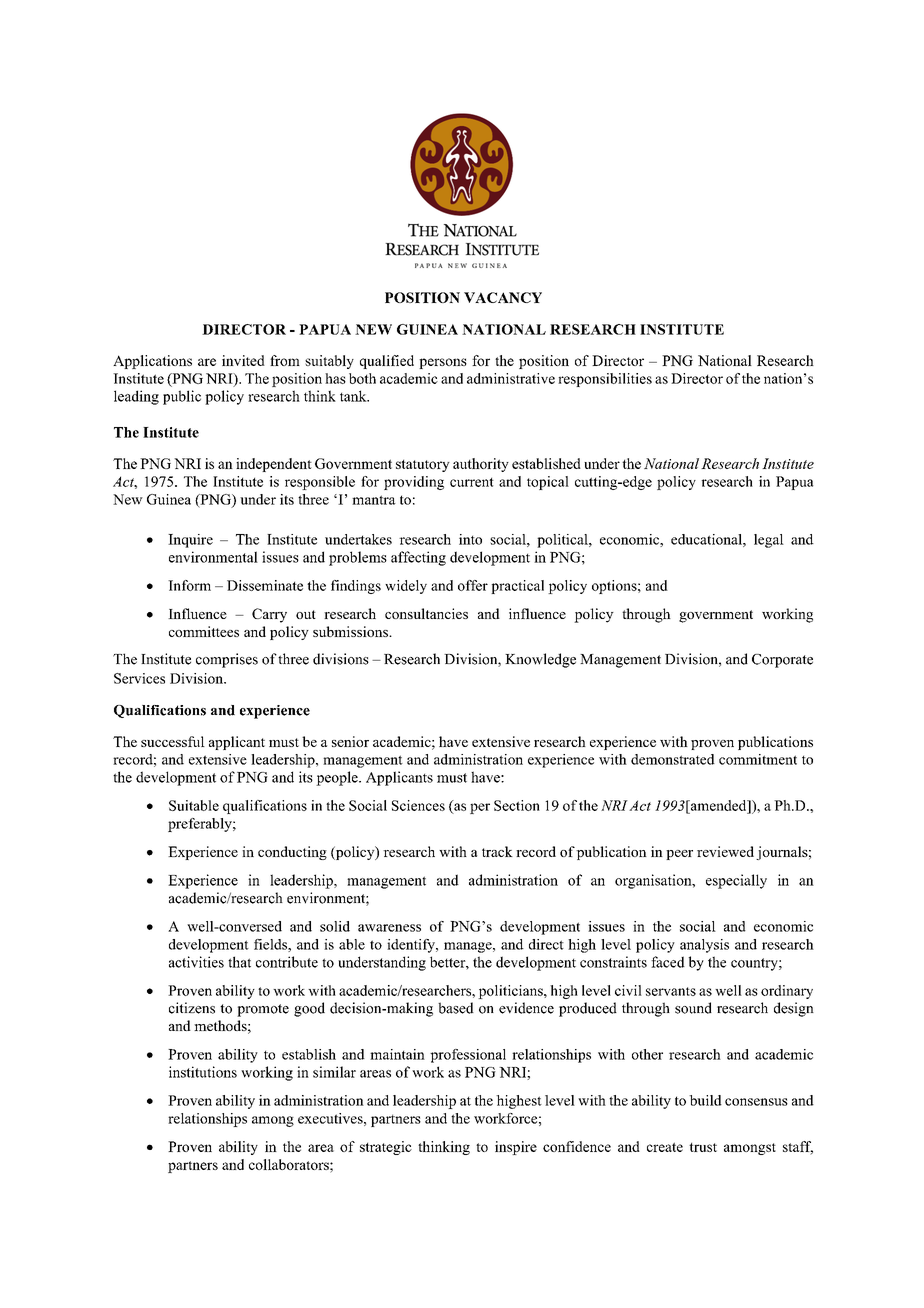 Image resolution: width=924 pixels, height=1308 pixels. I want to click on responsibilities, so click(605, 380).
